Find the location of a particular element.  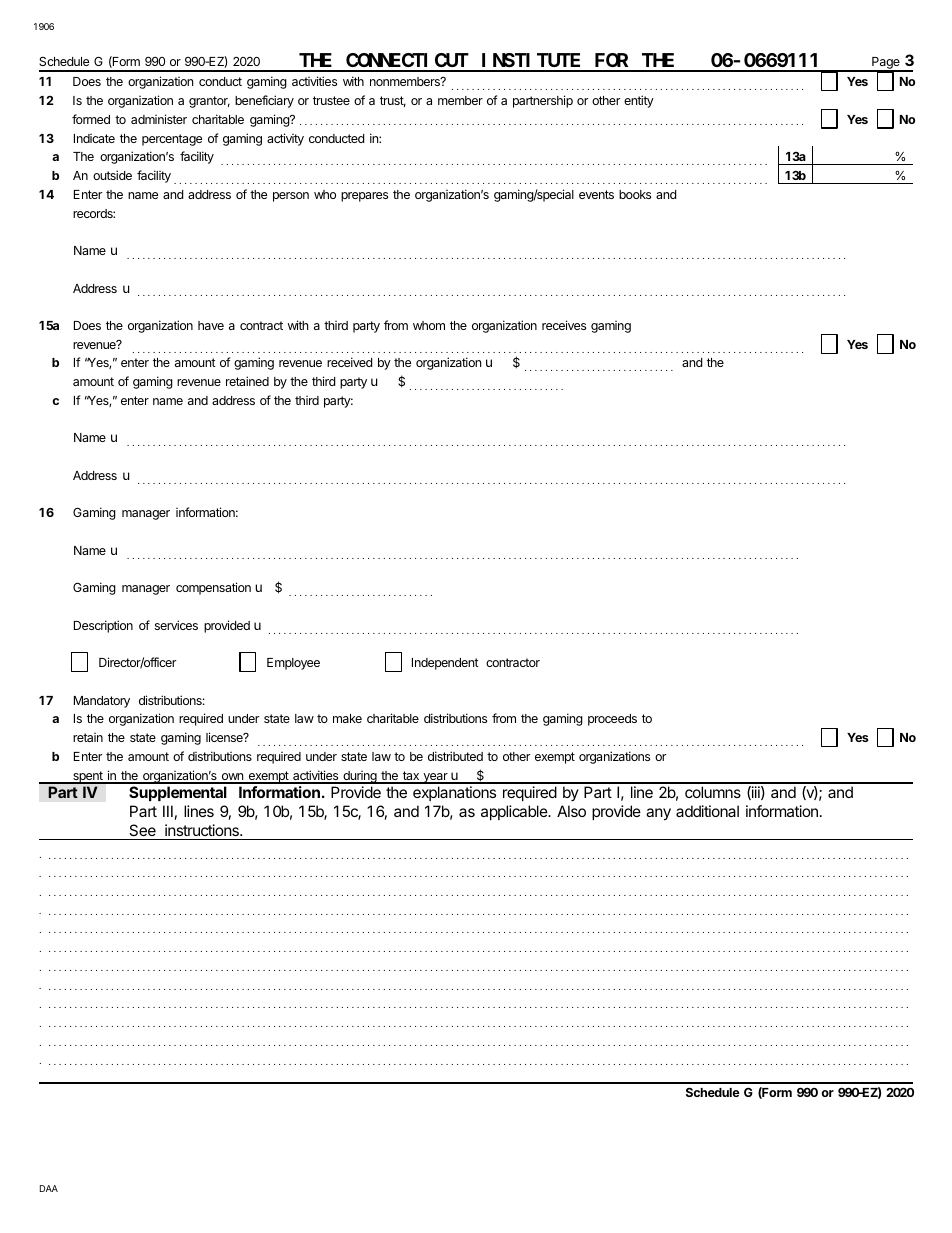

Page is located at coordinates (886, 64).
